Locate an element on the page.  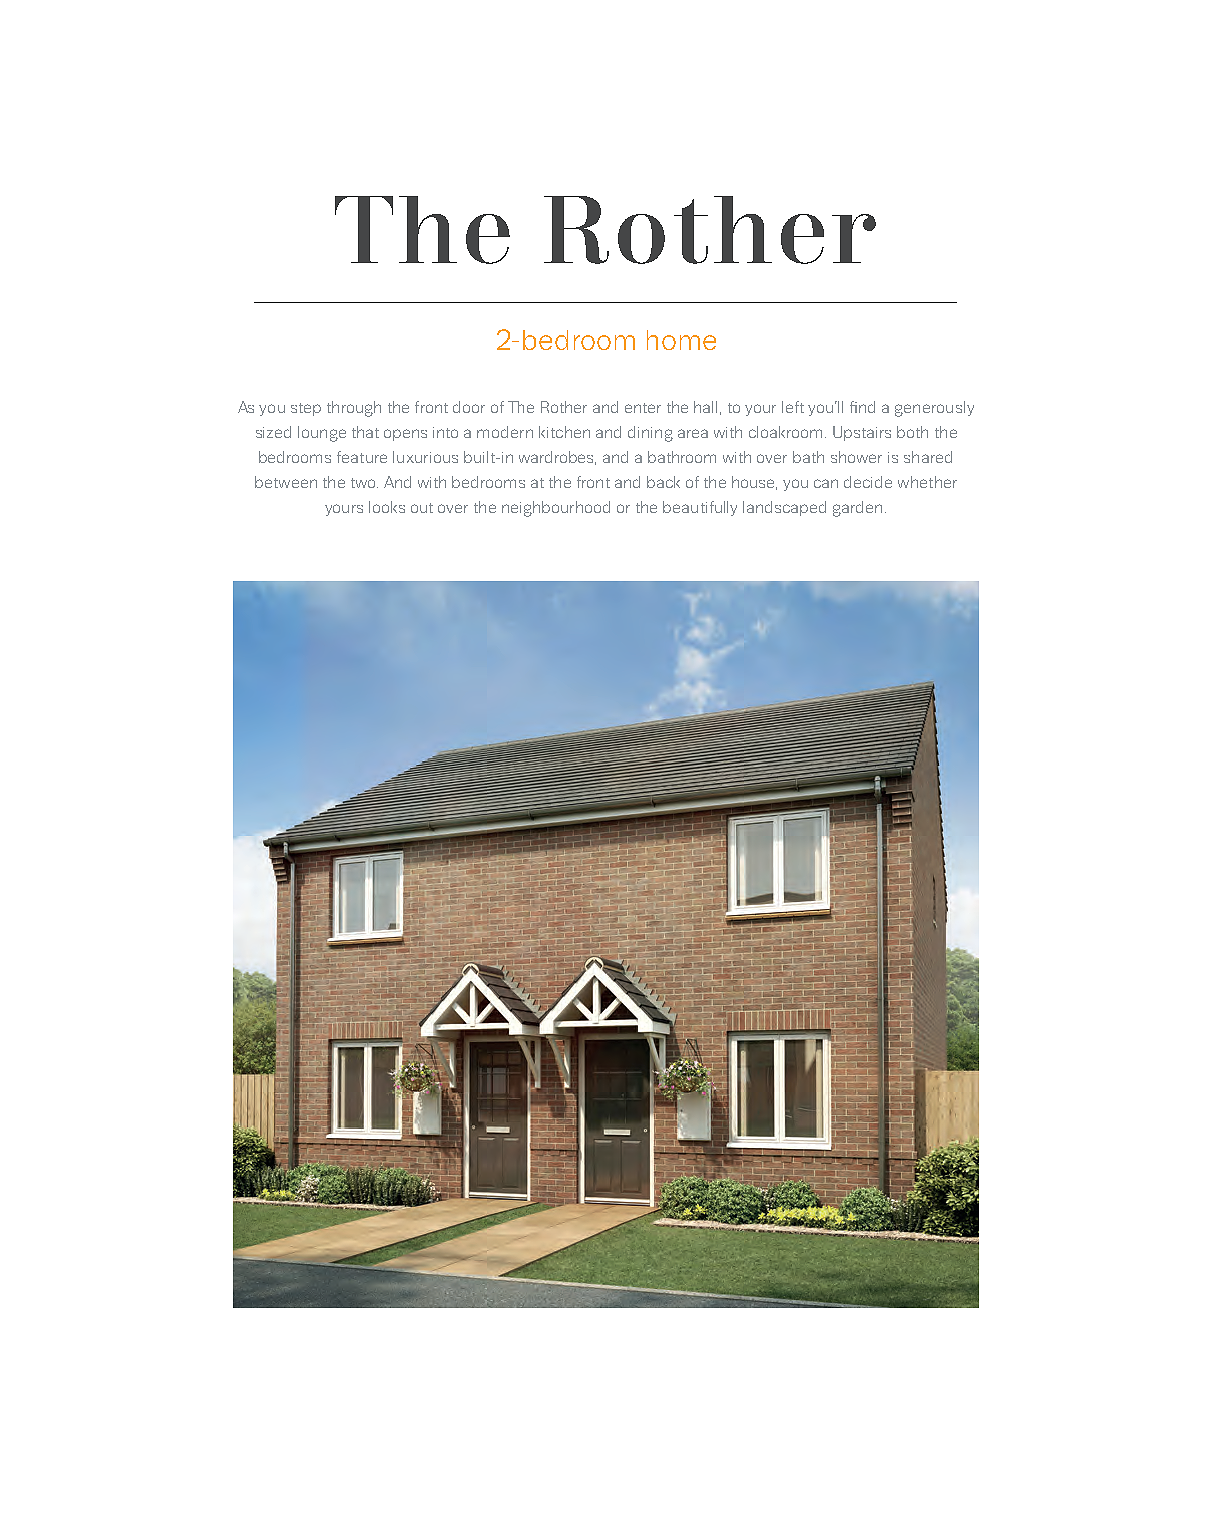
enter is located at coordinates (643, 408).
